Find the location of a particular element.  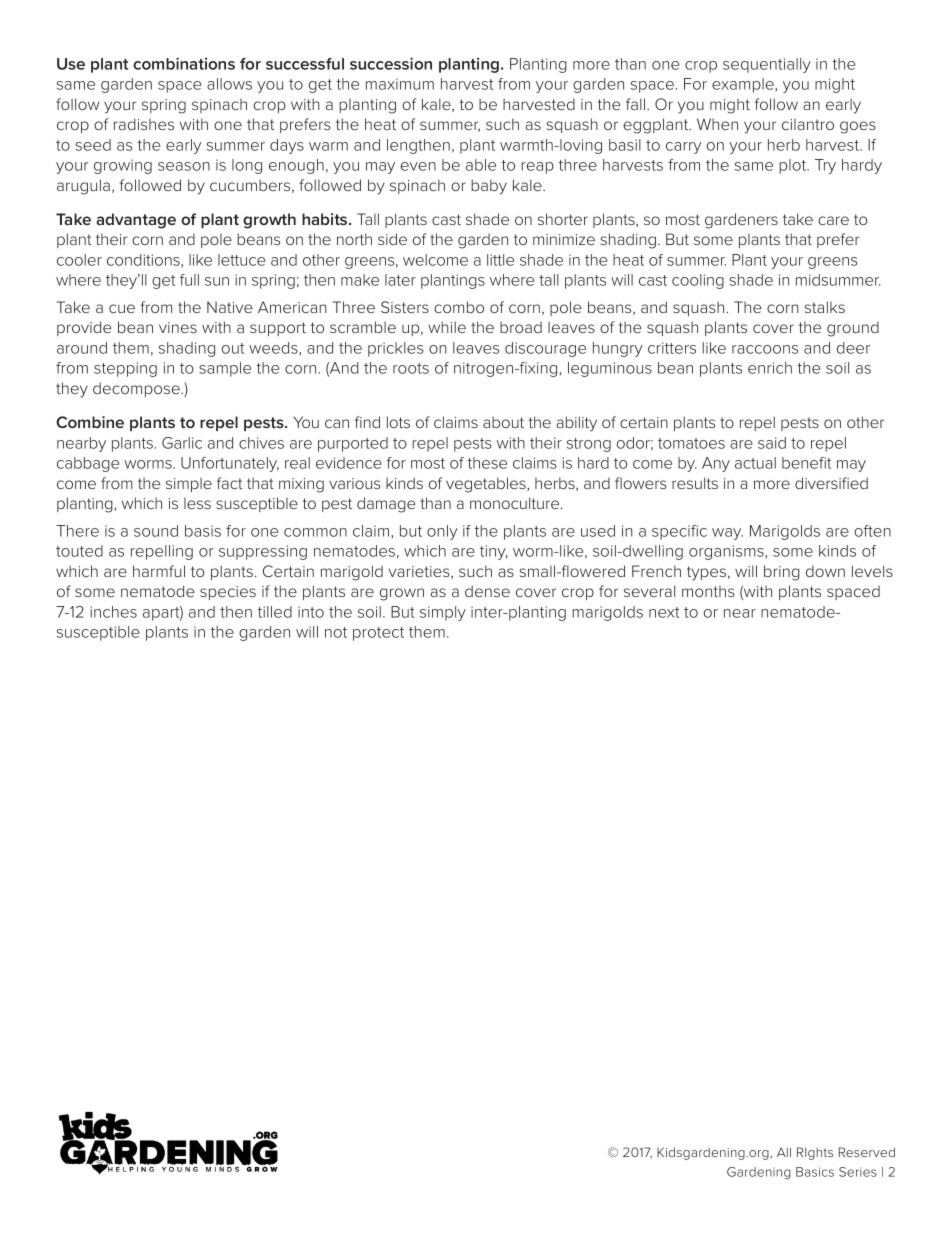

Basics is located at coordinates (815, 1172).
